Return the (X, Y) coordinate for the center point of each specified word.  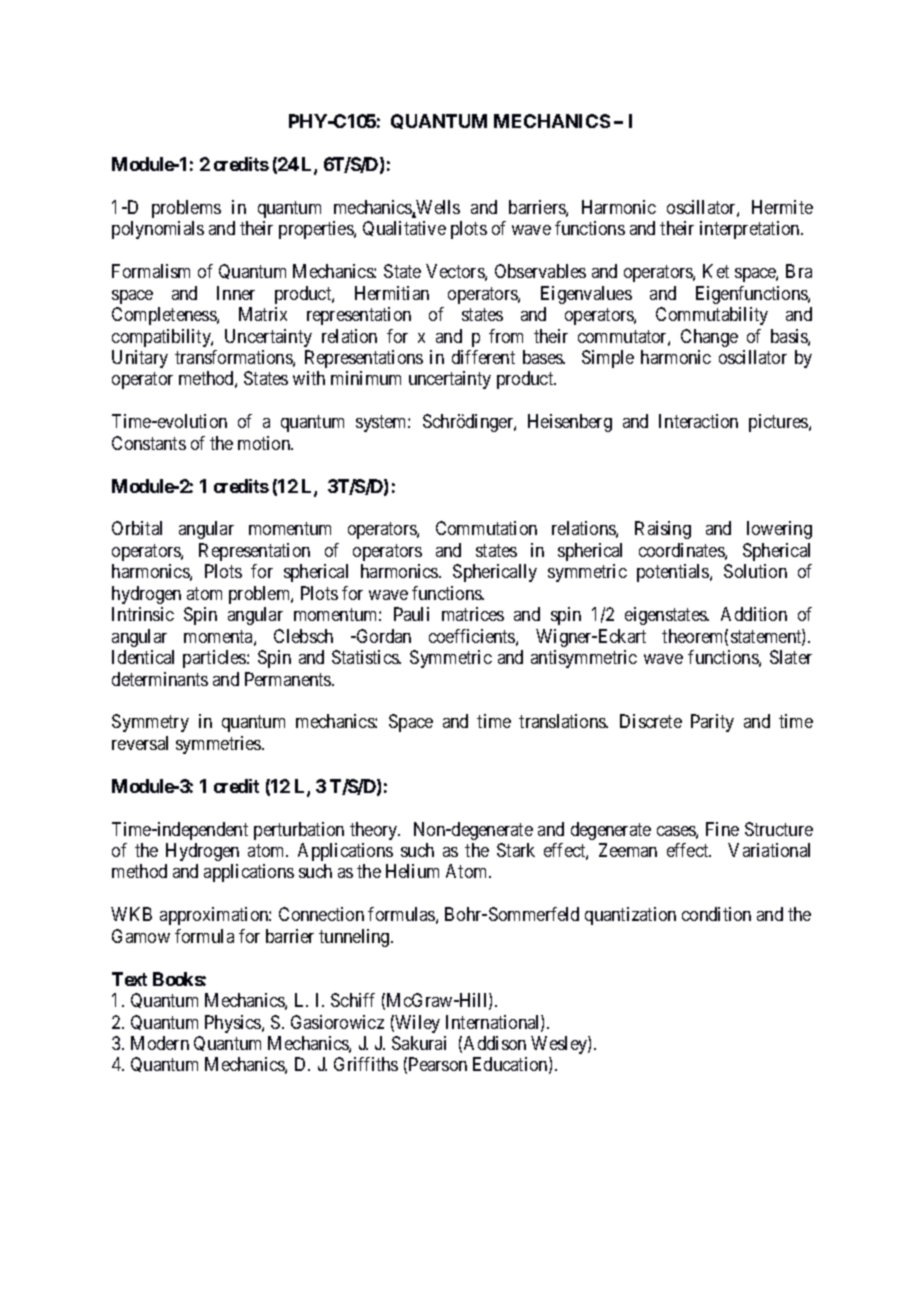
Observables (540, 271)
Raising (663, 530)
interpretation (751, 230)
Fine (722, 829)
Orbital (137, 528)
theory (375, 831)
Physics (234, 1024)
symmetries (219, 745)
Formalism (151, 271)
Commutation (486, 528)
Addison (495, 1043)
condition (716, 914)
